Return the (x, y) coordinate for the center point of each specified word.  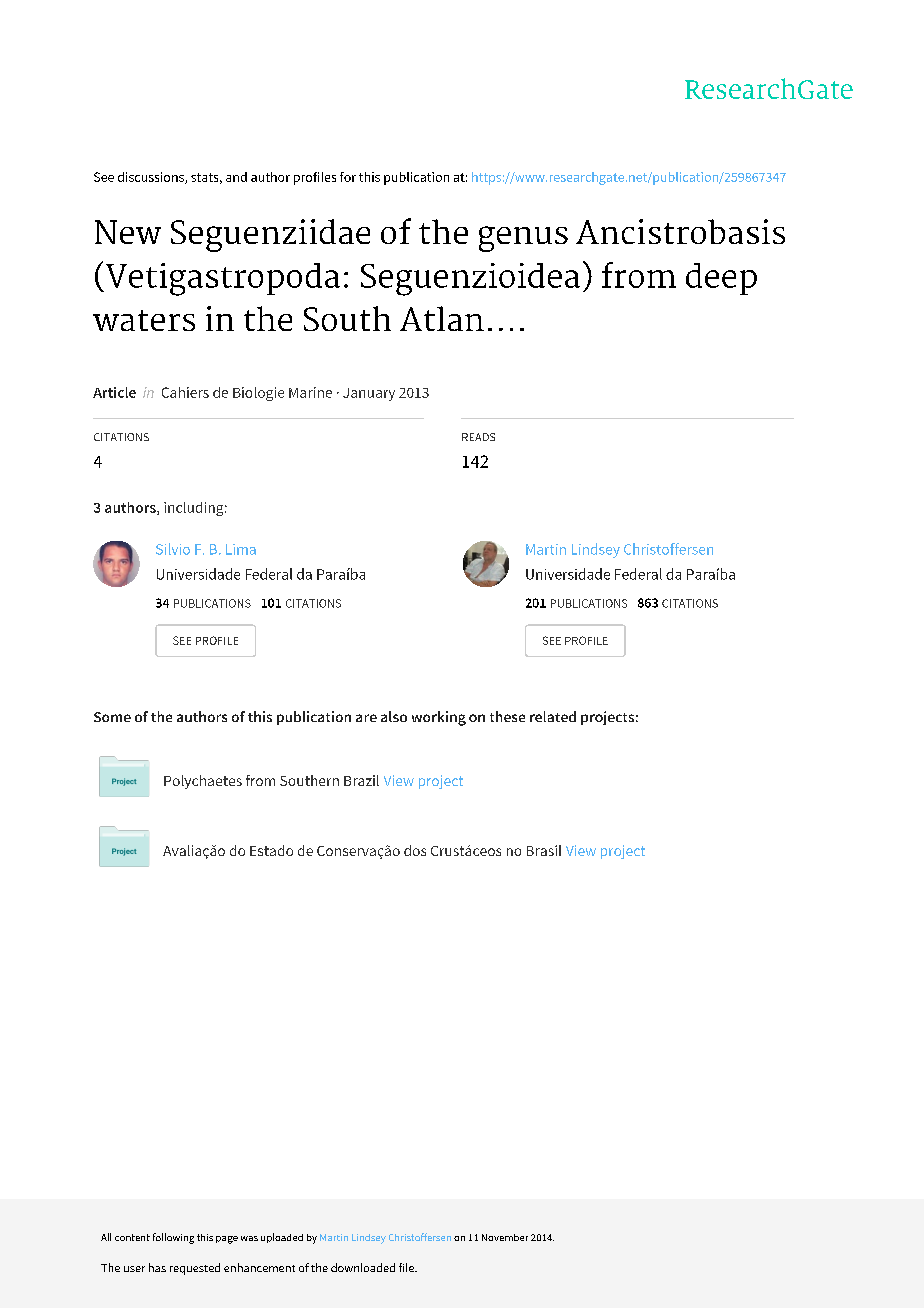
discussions (152, 178)
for (348, 177)
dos (415, 850)
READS (478, 437)
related (553, 716)
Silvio (173, 549)
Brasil (544, 850)
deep (721, 279)
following (173, 1238)
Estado (271, 850)
